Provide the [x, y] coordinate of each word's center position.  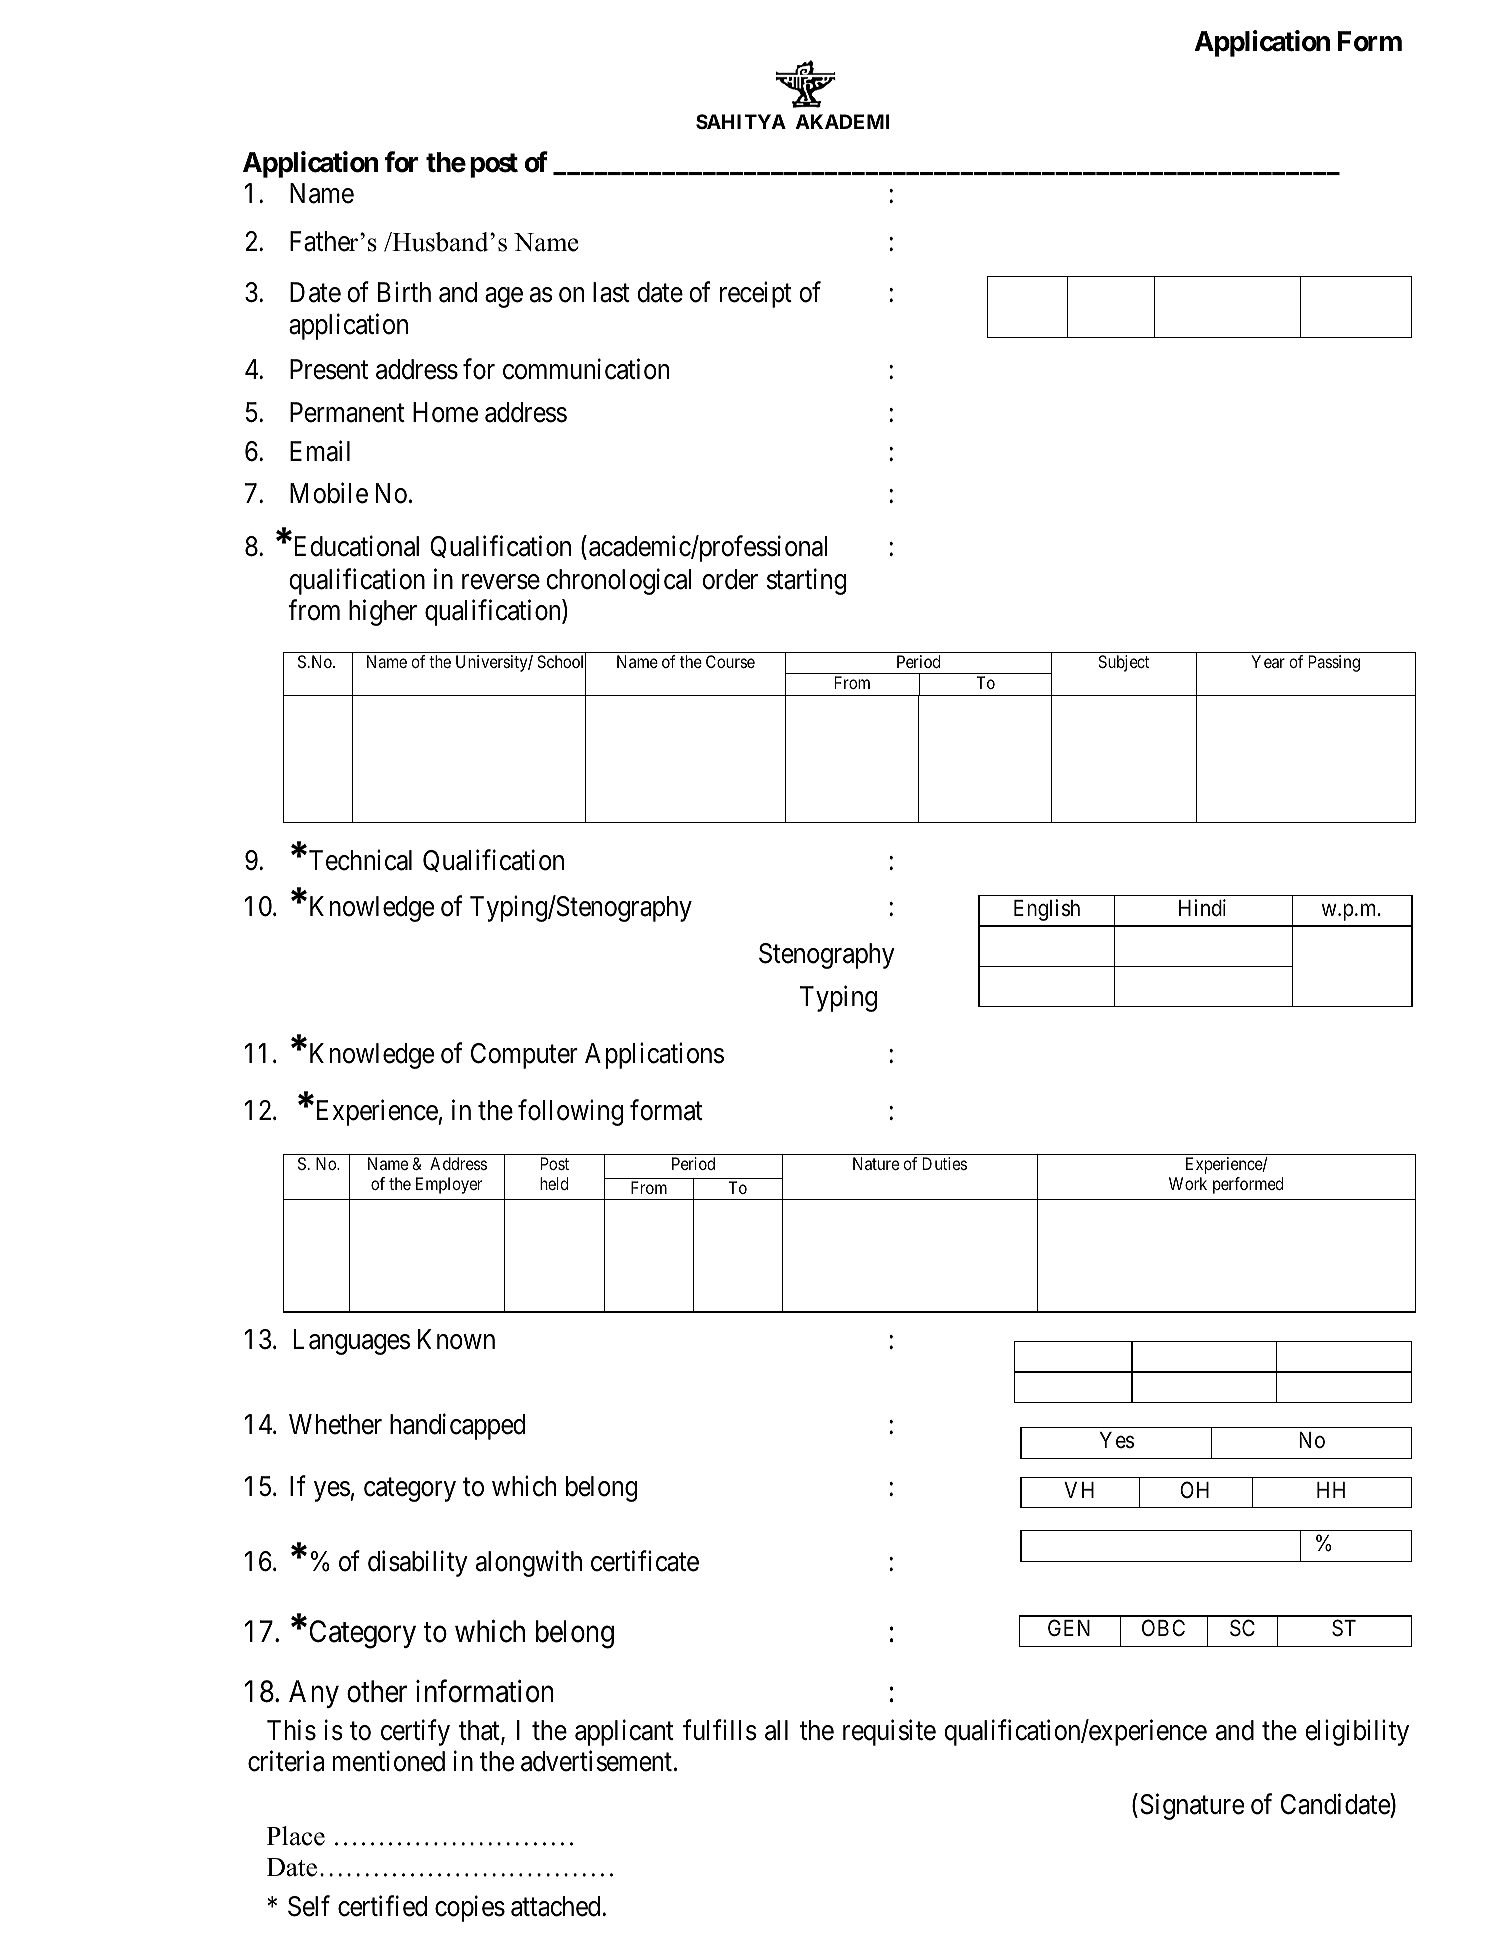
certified [382, 1906]
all [776, 1730]
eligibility [1357, 1732]
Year [1268, 661]
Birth [404, 292]
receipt [756, 295]
